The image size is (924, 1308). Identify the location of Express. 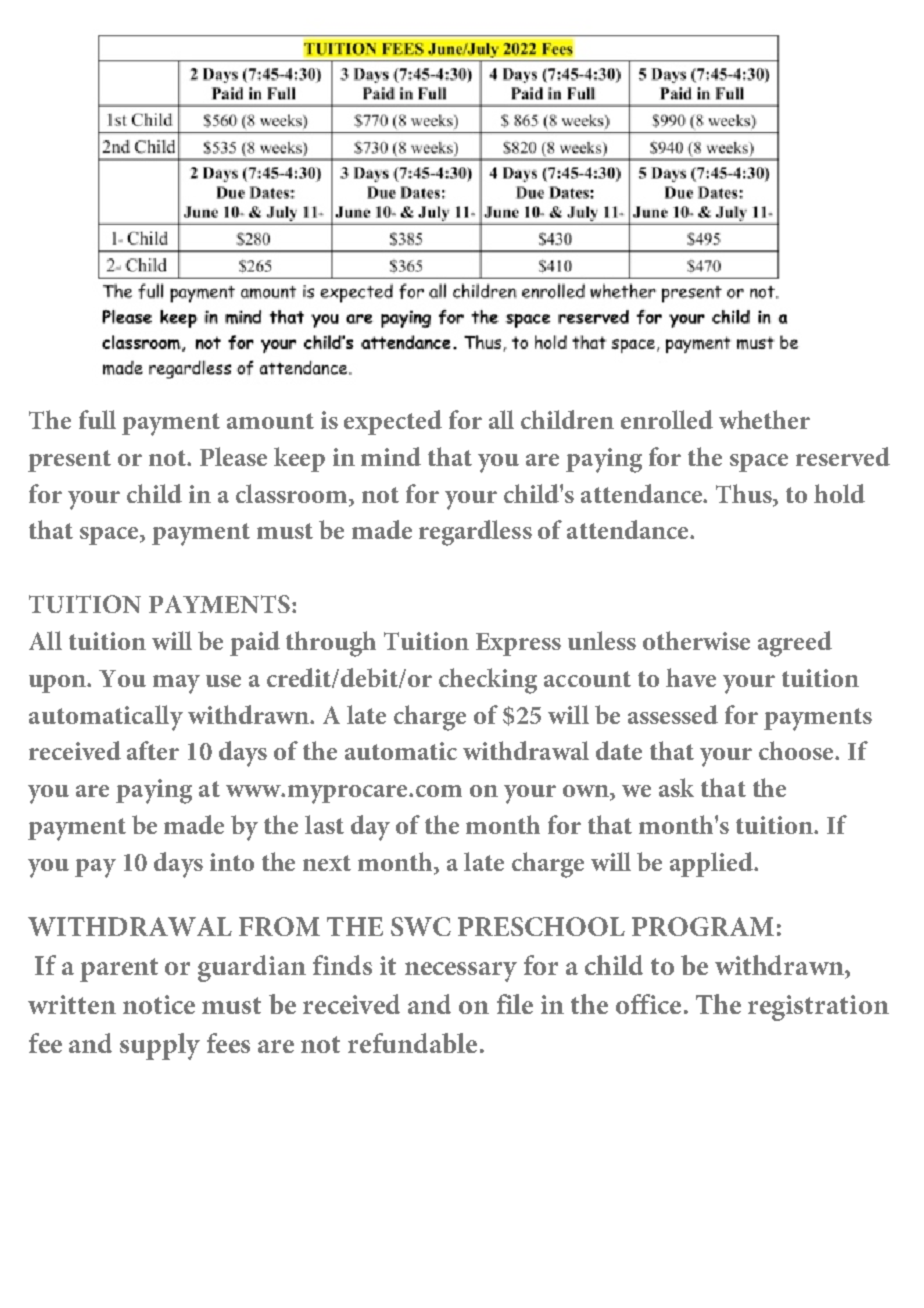
(518, 644).
